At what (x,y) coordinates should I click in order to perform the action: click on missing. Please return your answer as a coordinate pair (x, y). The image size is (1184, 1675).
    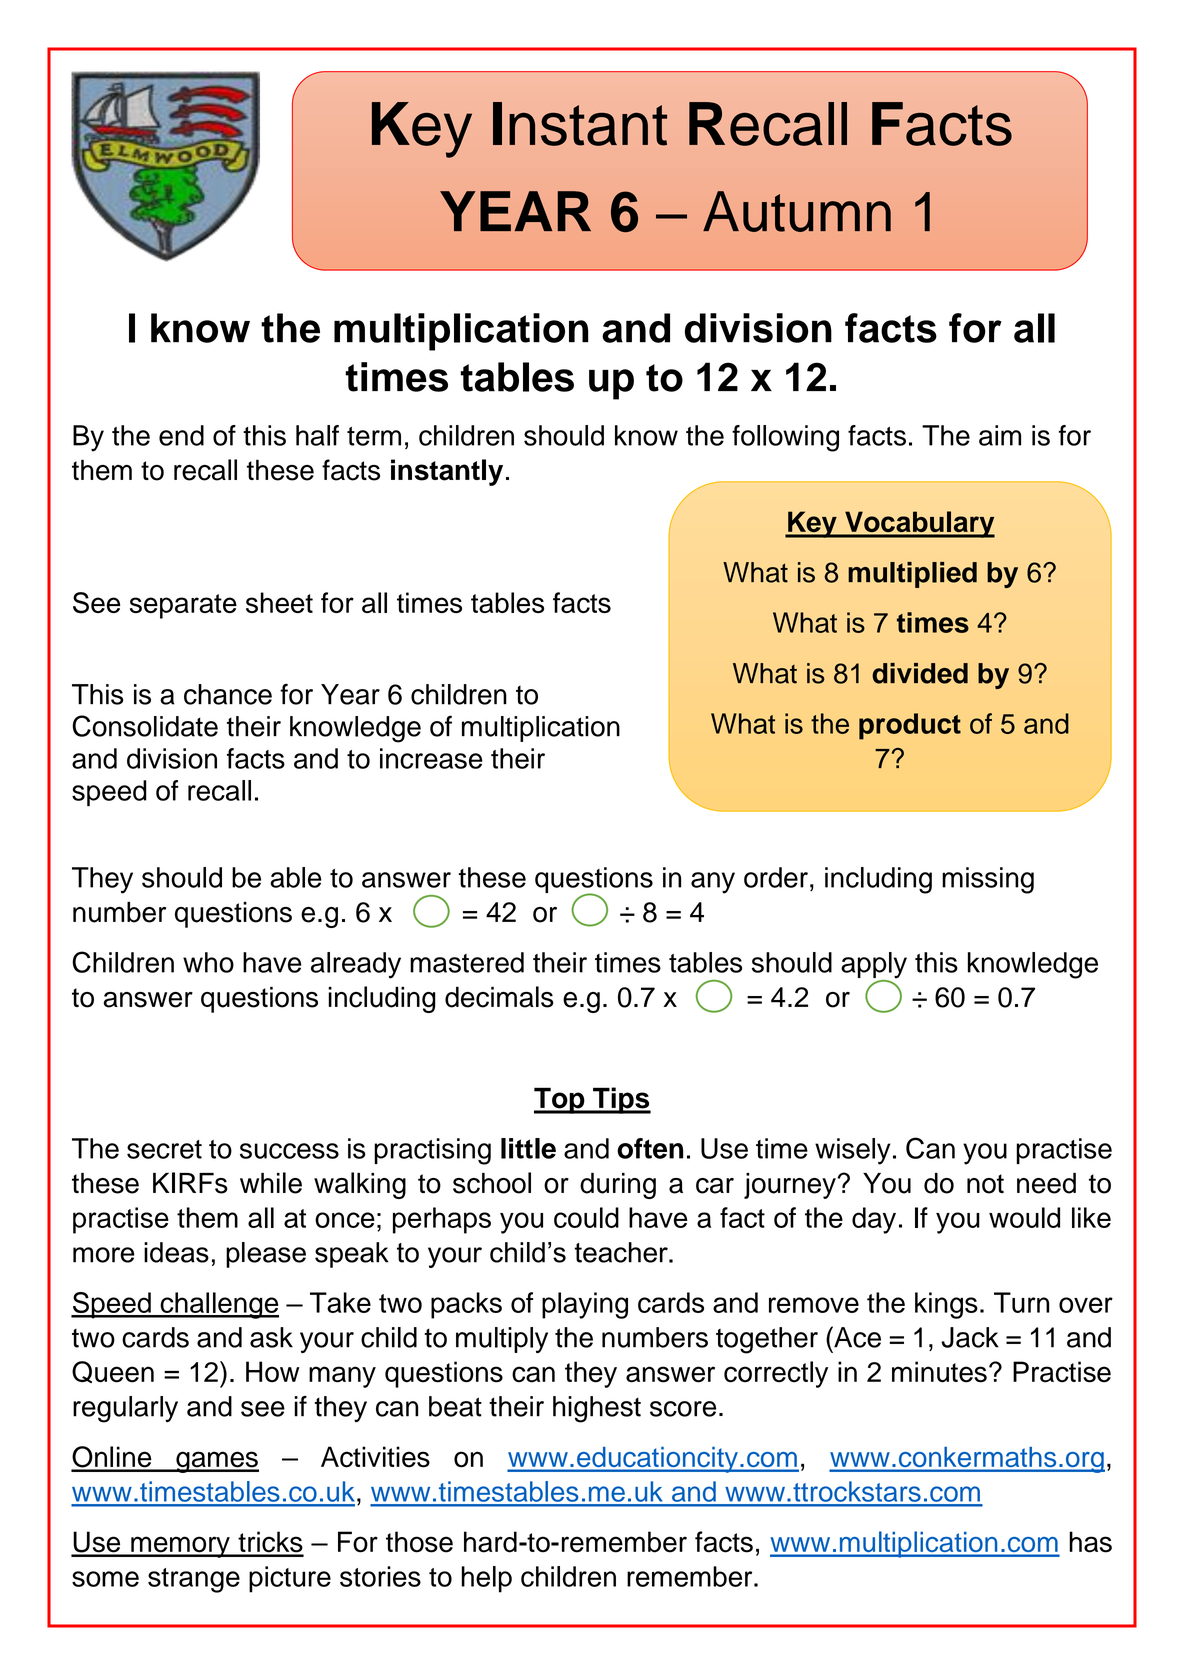
    Looking at the image, I should click on (988, 880).
